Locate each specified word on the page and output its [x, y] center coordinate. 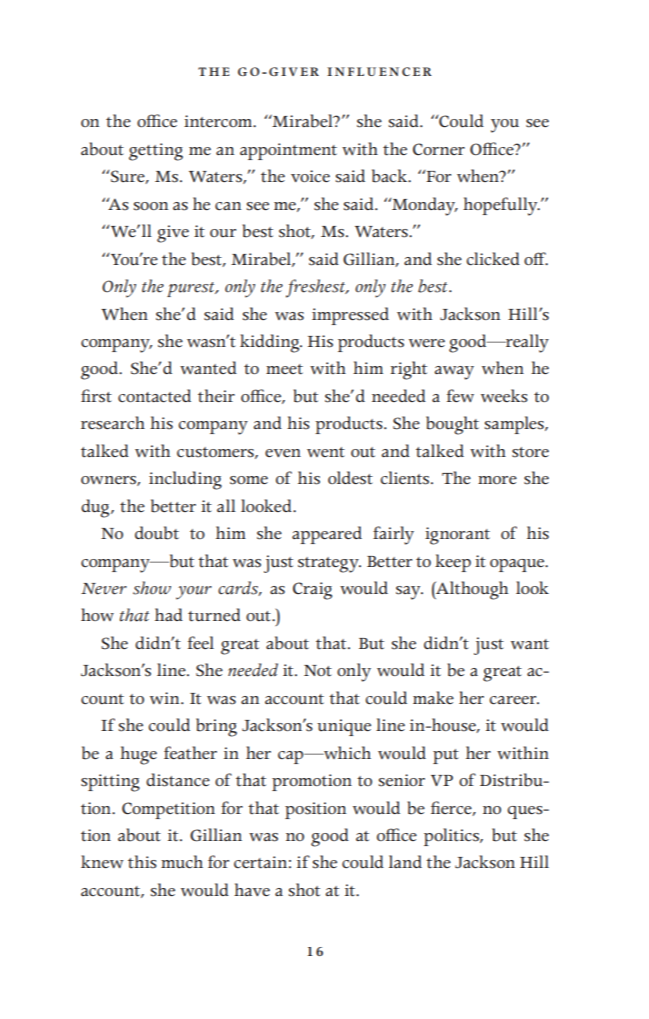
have [252, 889]
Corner [439, 149]
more [497, 480]
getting [156, 152]
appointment [288, 151]
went [326, 452]
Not [318, 671]
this [142, 862]
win [166, 698]
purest [192, 289]
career [514, 700]
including [185, 480]
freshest [316, 288]
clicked [493, 259]
